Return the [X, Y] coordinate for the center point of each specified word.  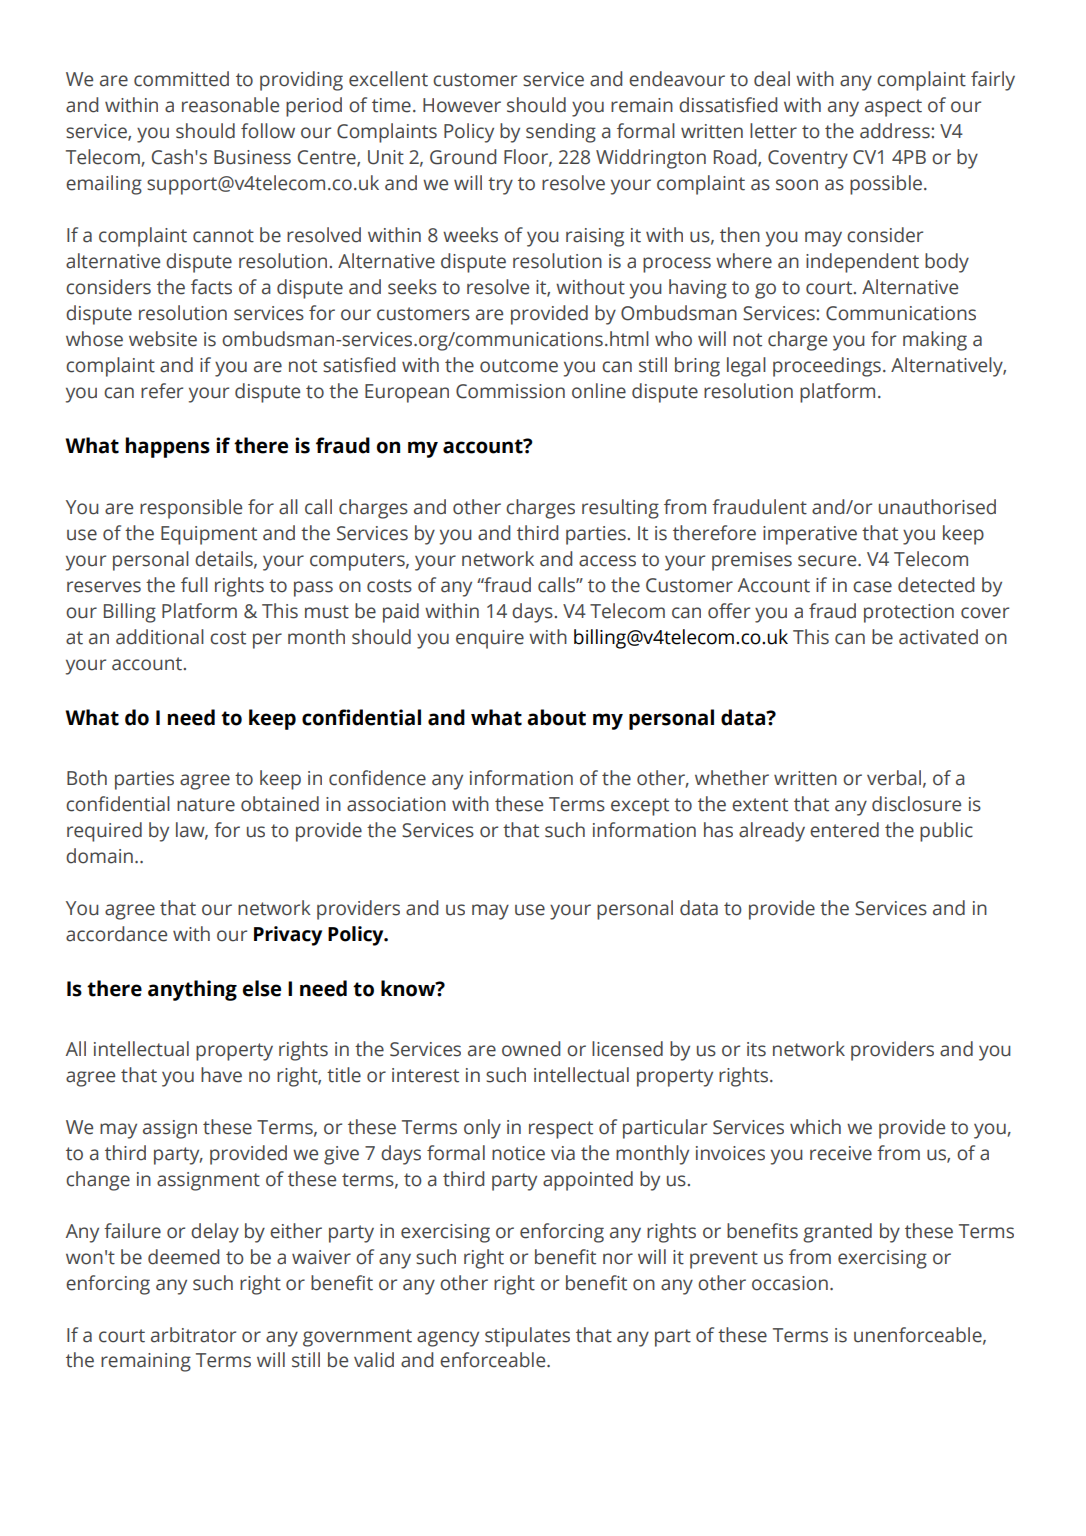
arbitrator [193, 1335]
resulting [620, 509]
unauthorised [937, 507]
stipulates [527, 1337]
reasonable [230, 105]
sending [561, 133]
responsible [191, 509]
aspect [893, 108]
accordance [116, 934]
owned [531, 1049]
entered [844, 830]
